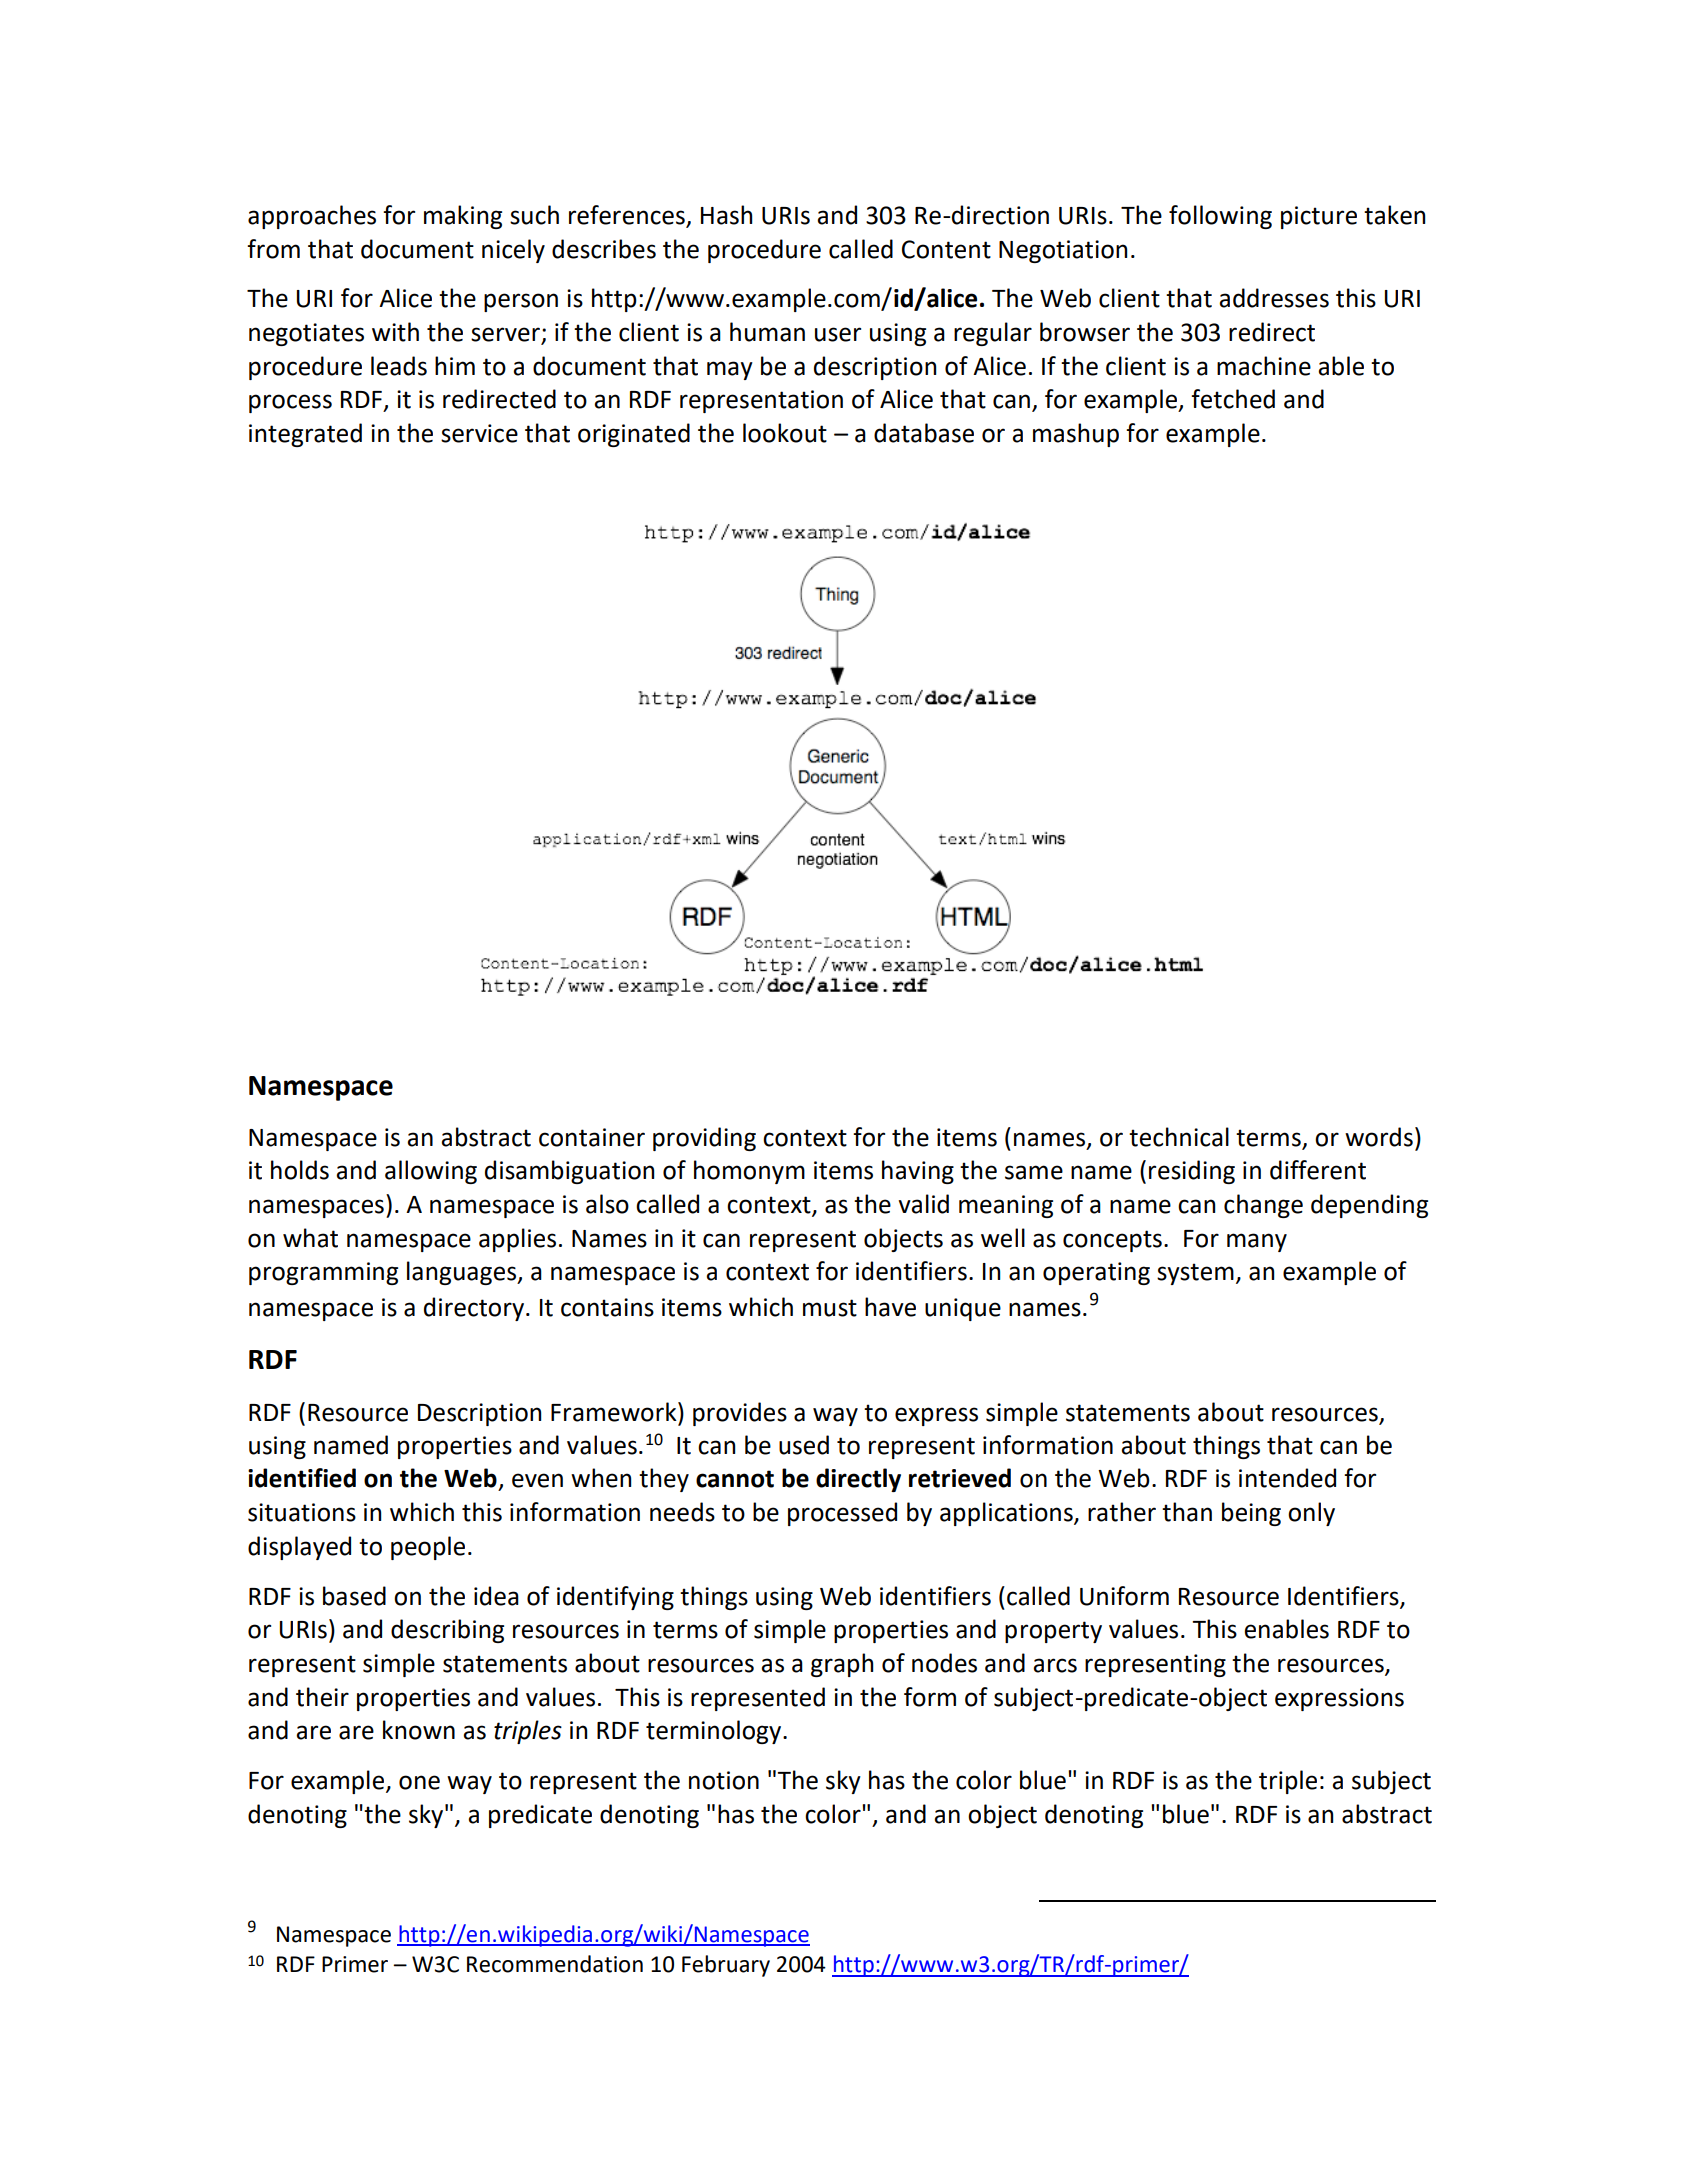 The width and height of the page is (1683, 2177). What do you see at coordinates (395, 332) in the page?
I see `with` at bounding box center [395, 332].
